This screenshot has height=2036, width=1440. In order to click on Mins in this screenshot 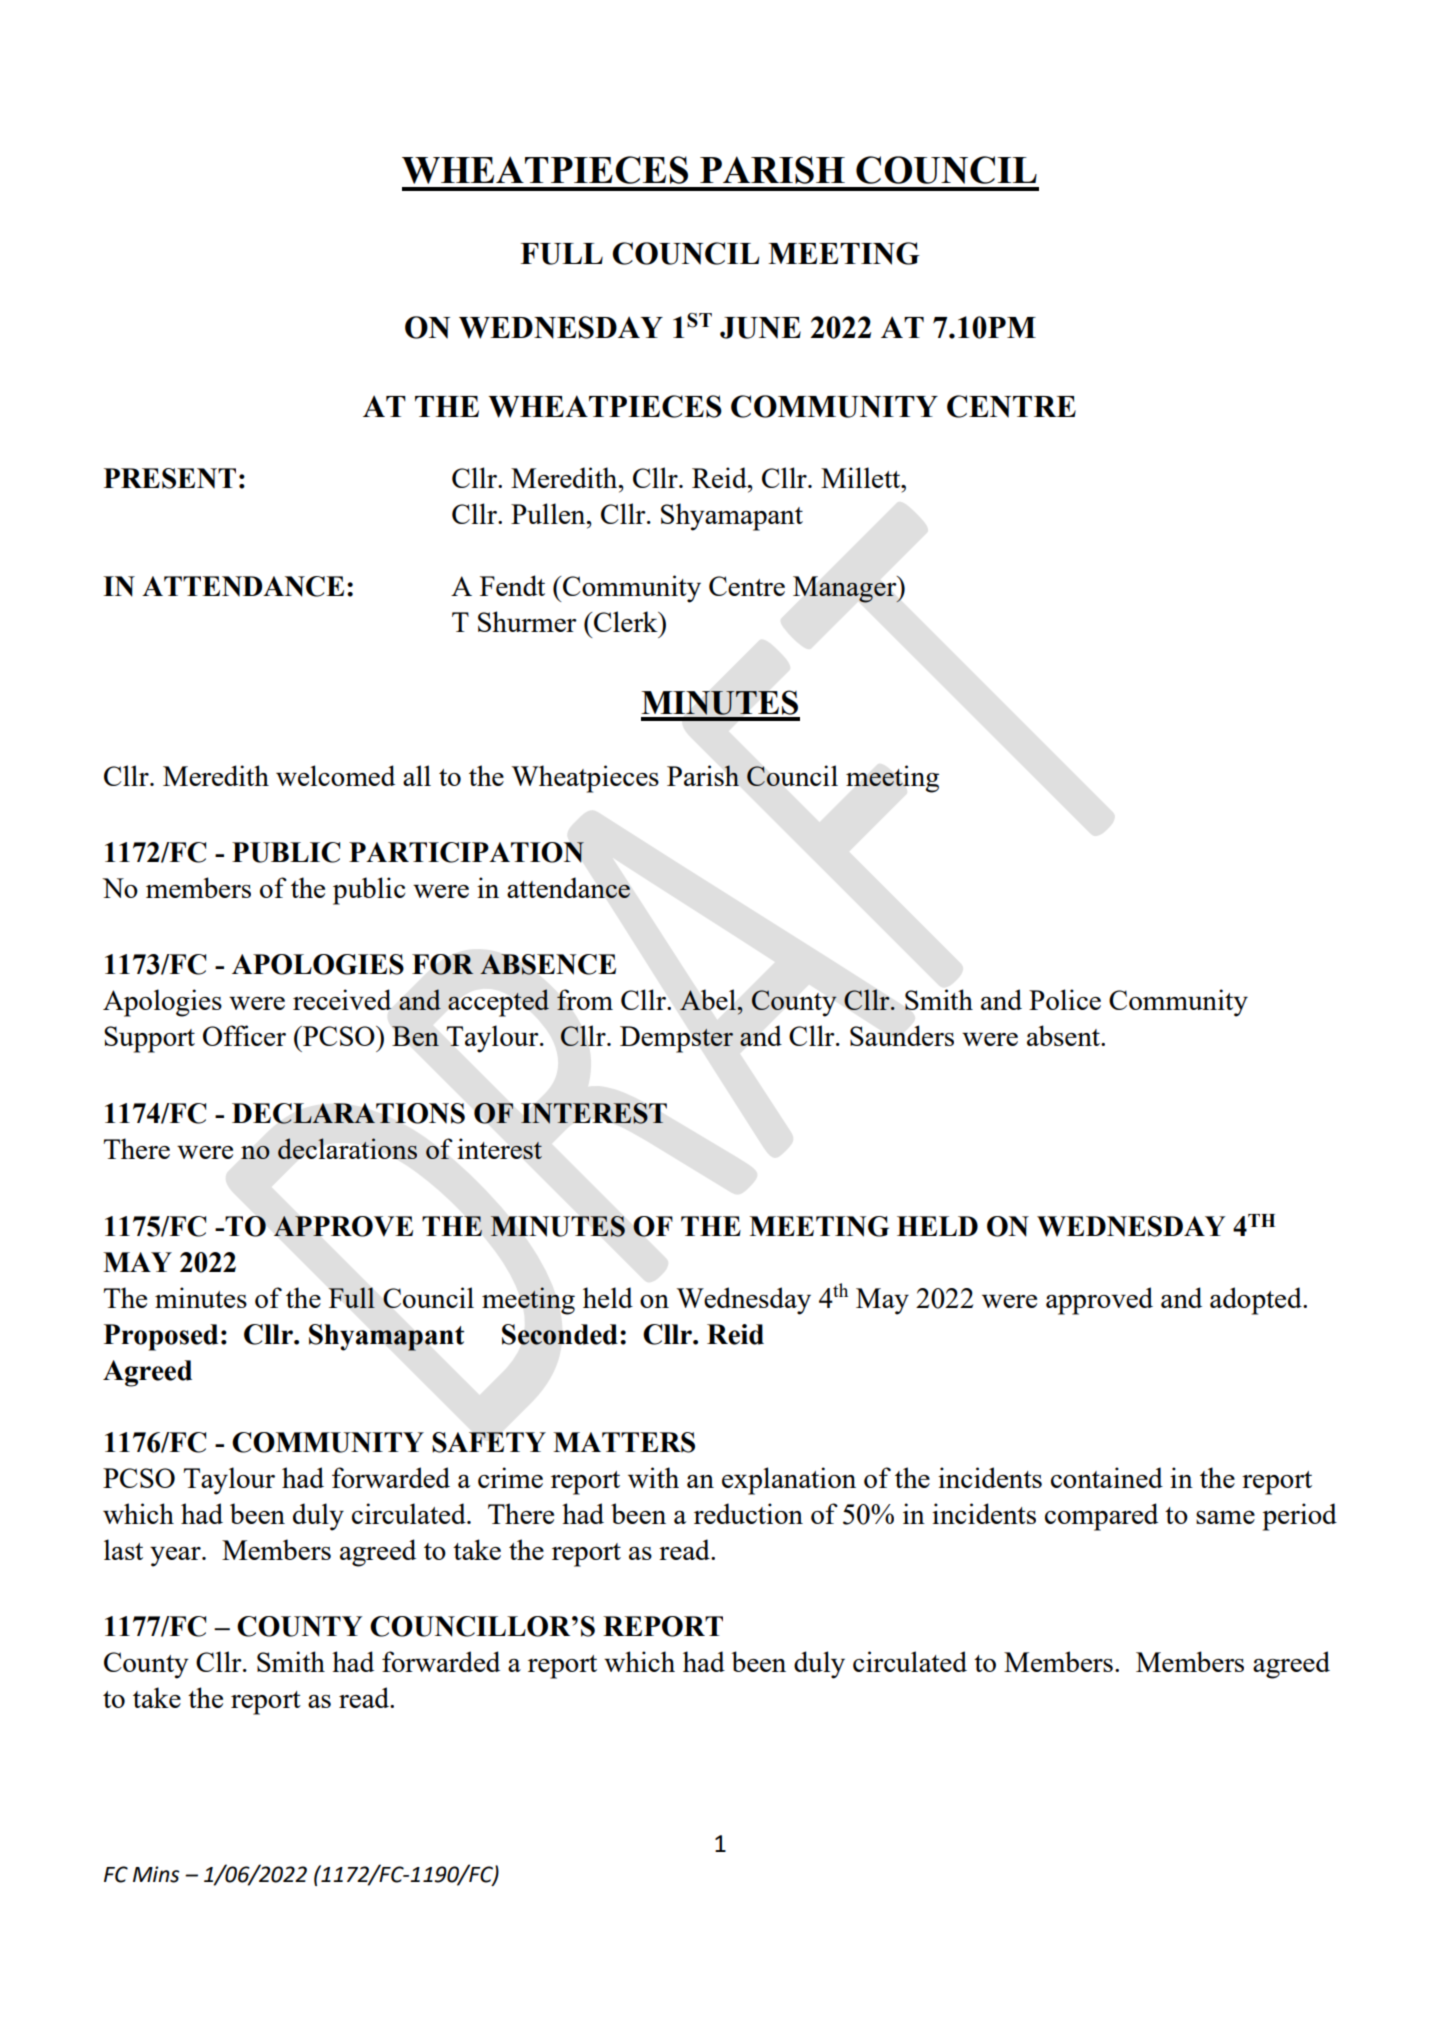, I will do `click(156, 1874)`.
